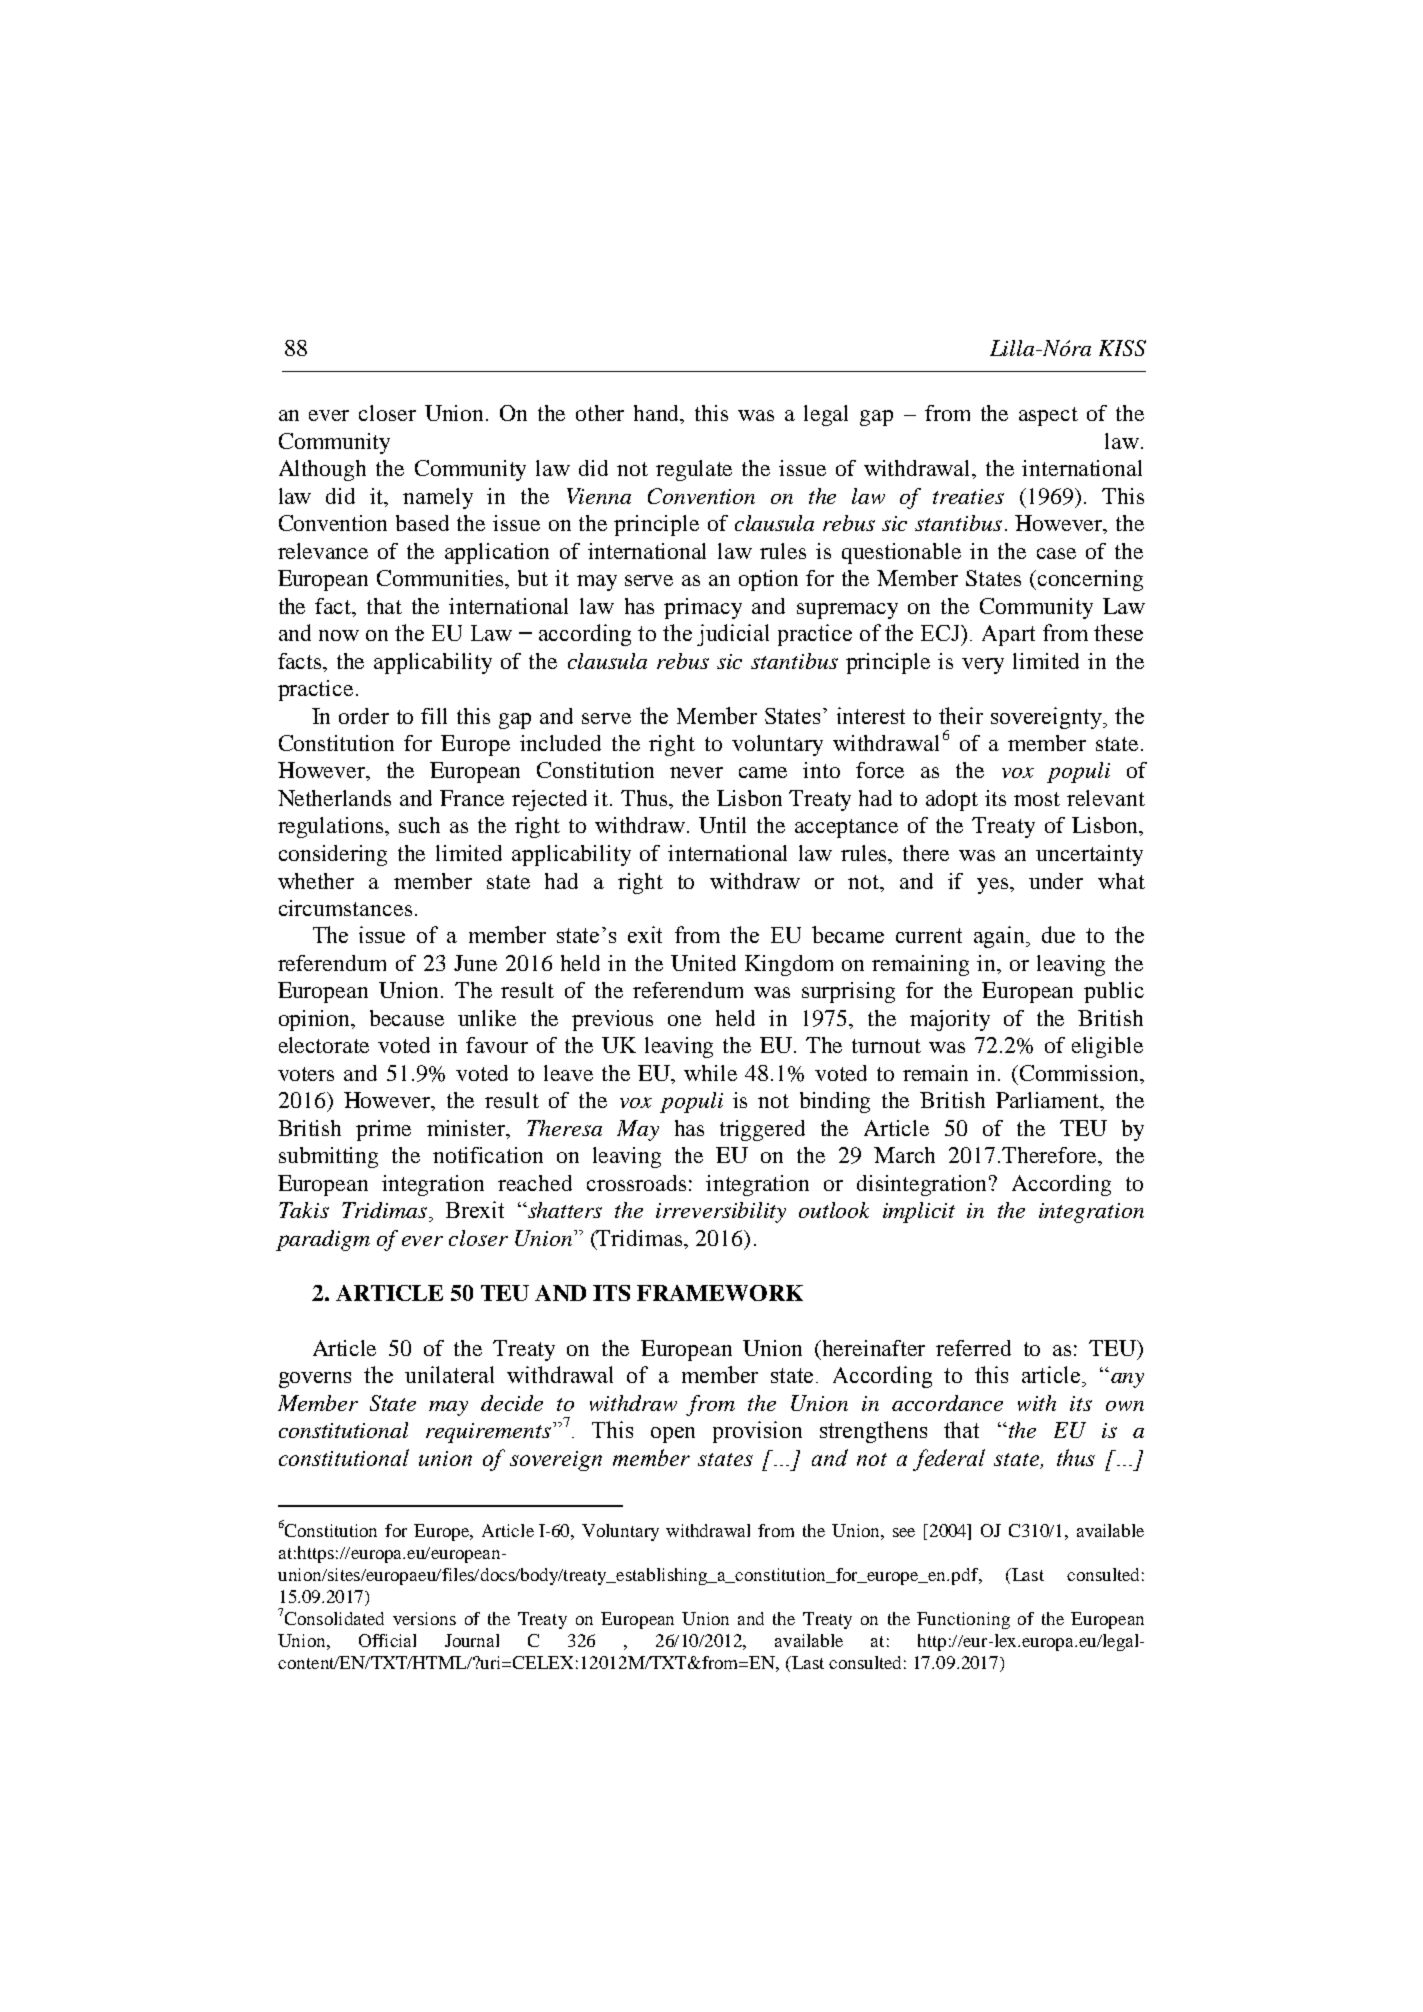 Image resolution: width=1423 pixels, height=2012 pixels. What do you see at coordinates (762, 1130) in the screenshot?
I see `triggered` at bounding box center [762, 1130].
